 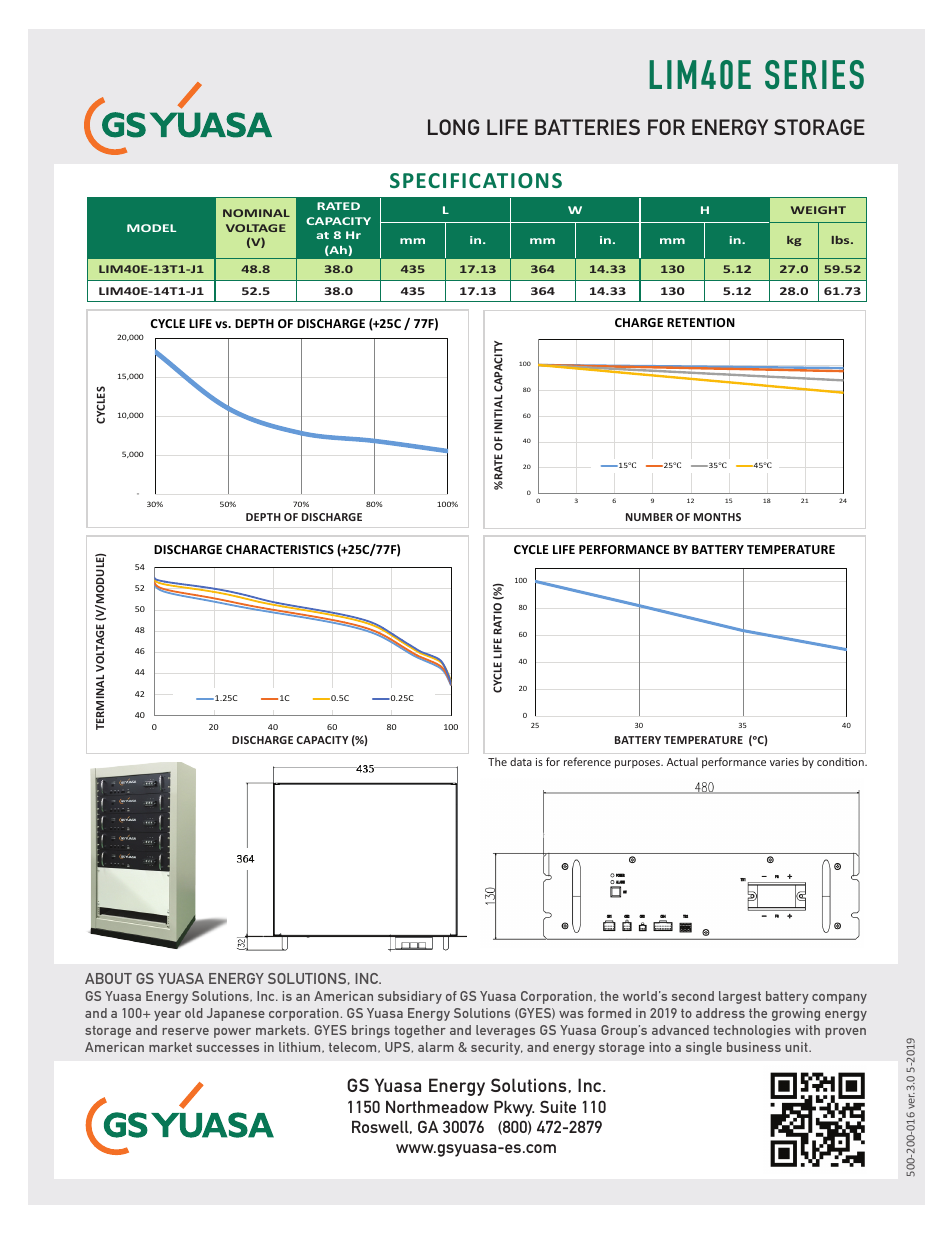 What do you see at coordinates (256, 213) in the image?
I see `NOMINAL` at bounding box center [256, 213].
